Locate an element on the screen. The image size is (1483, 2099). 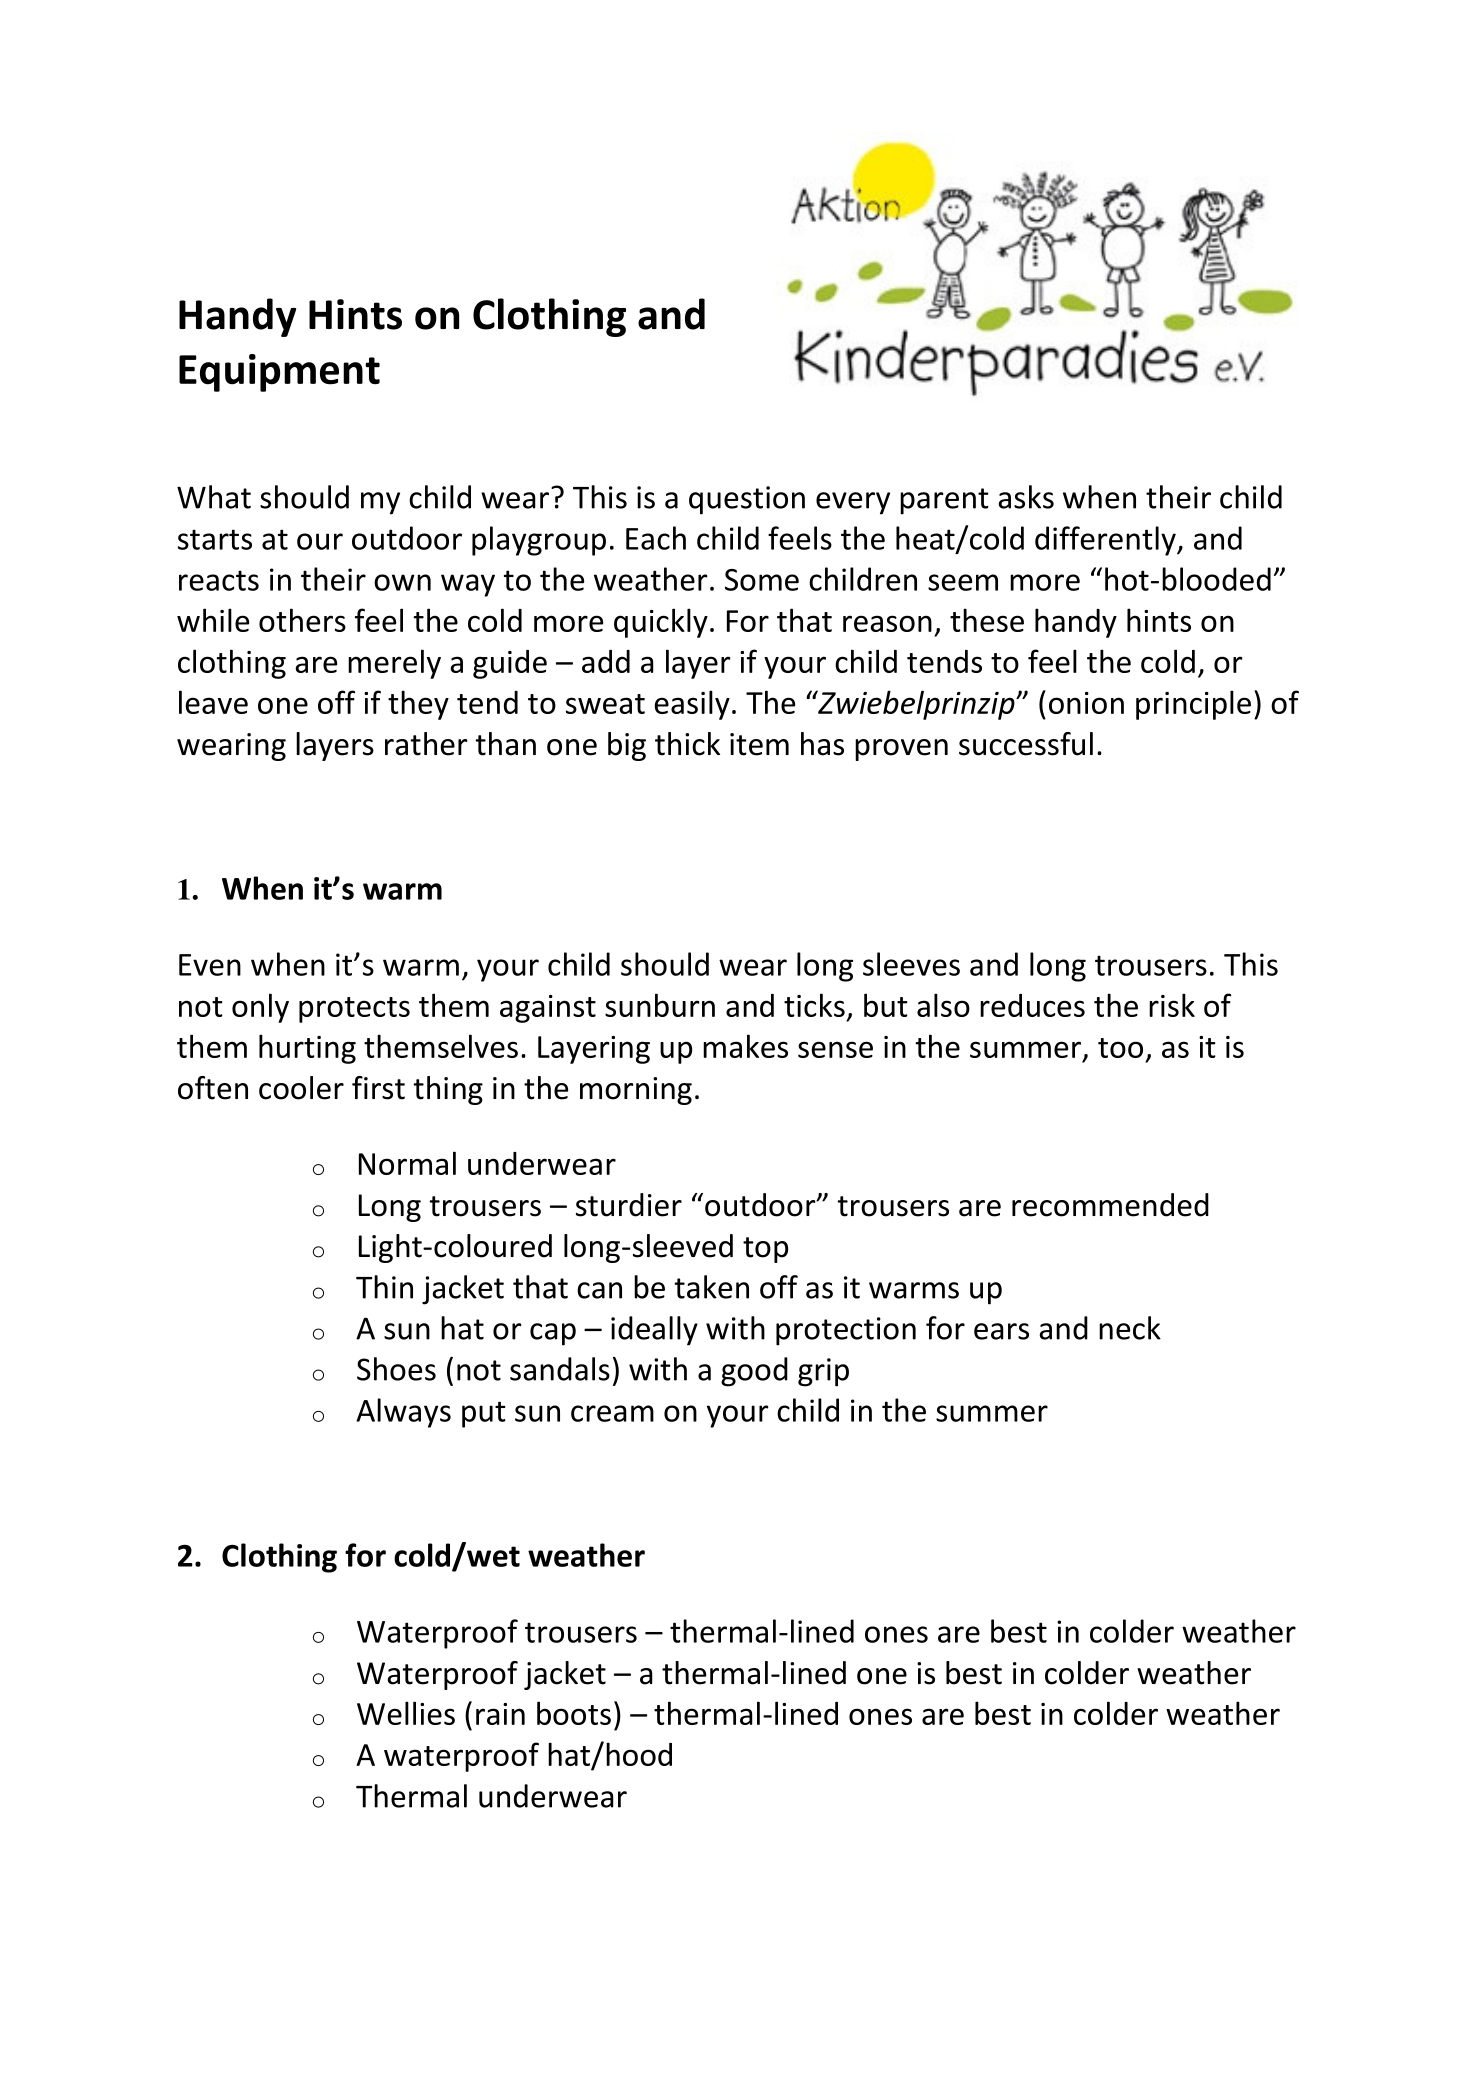
thick is located at coordinates (687, 744).
